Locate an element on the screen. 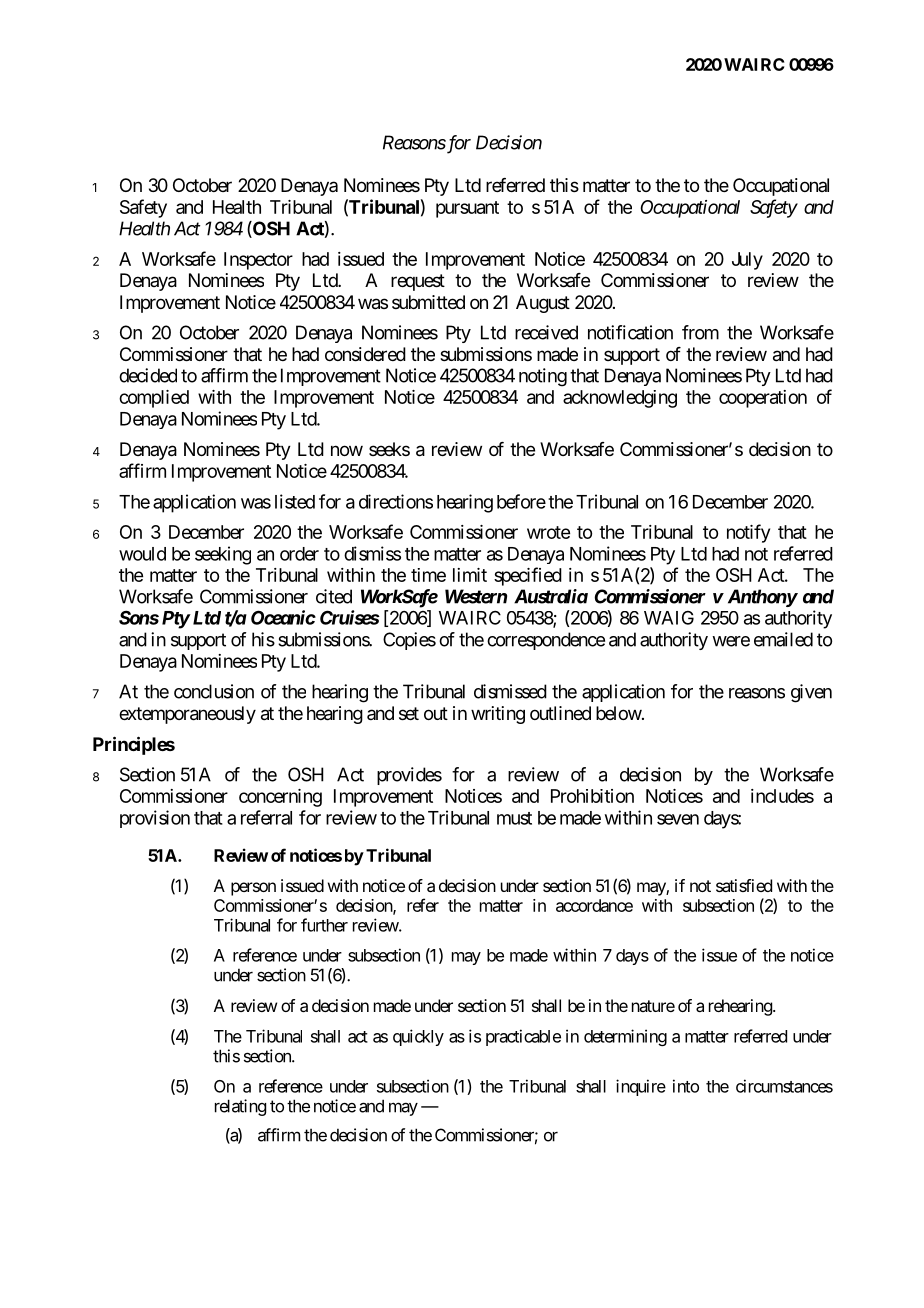  July is located at coordinates (747, 261).
